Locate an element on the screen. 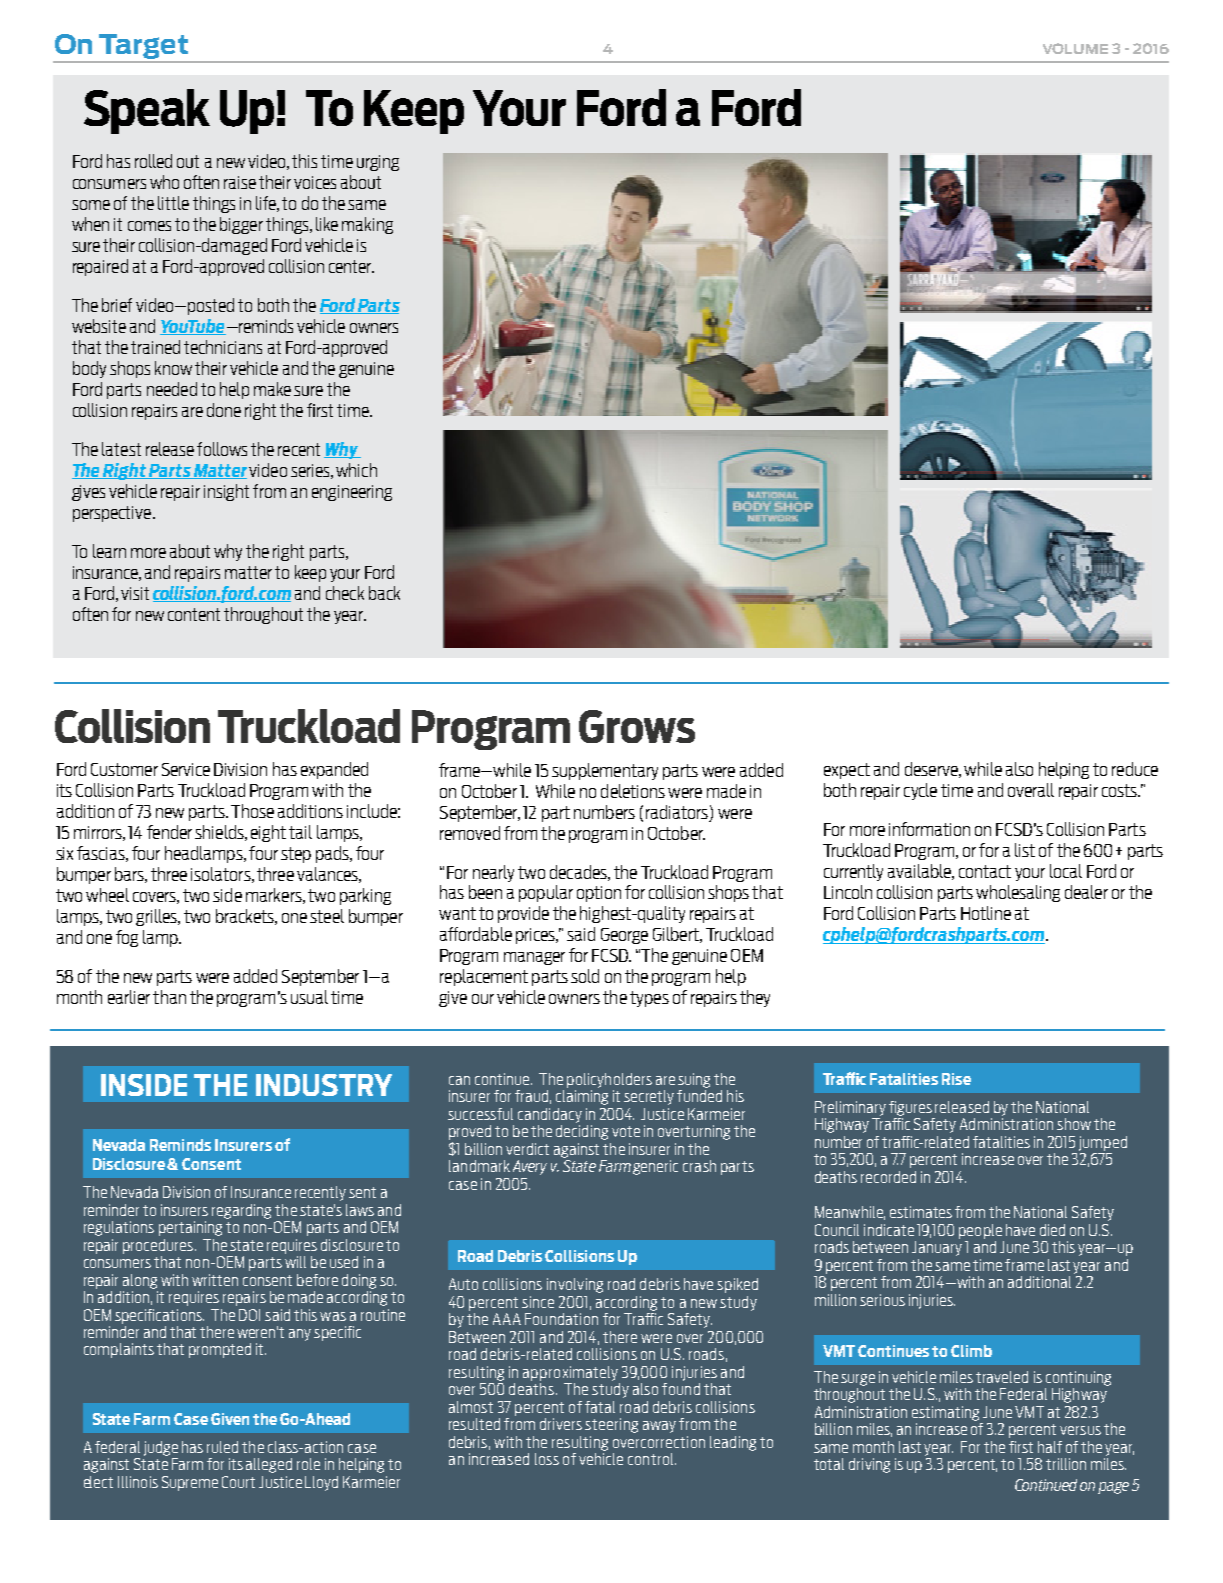 This screenshot has width=1223, height=1583. option is located at coordinates (599, 894).
